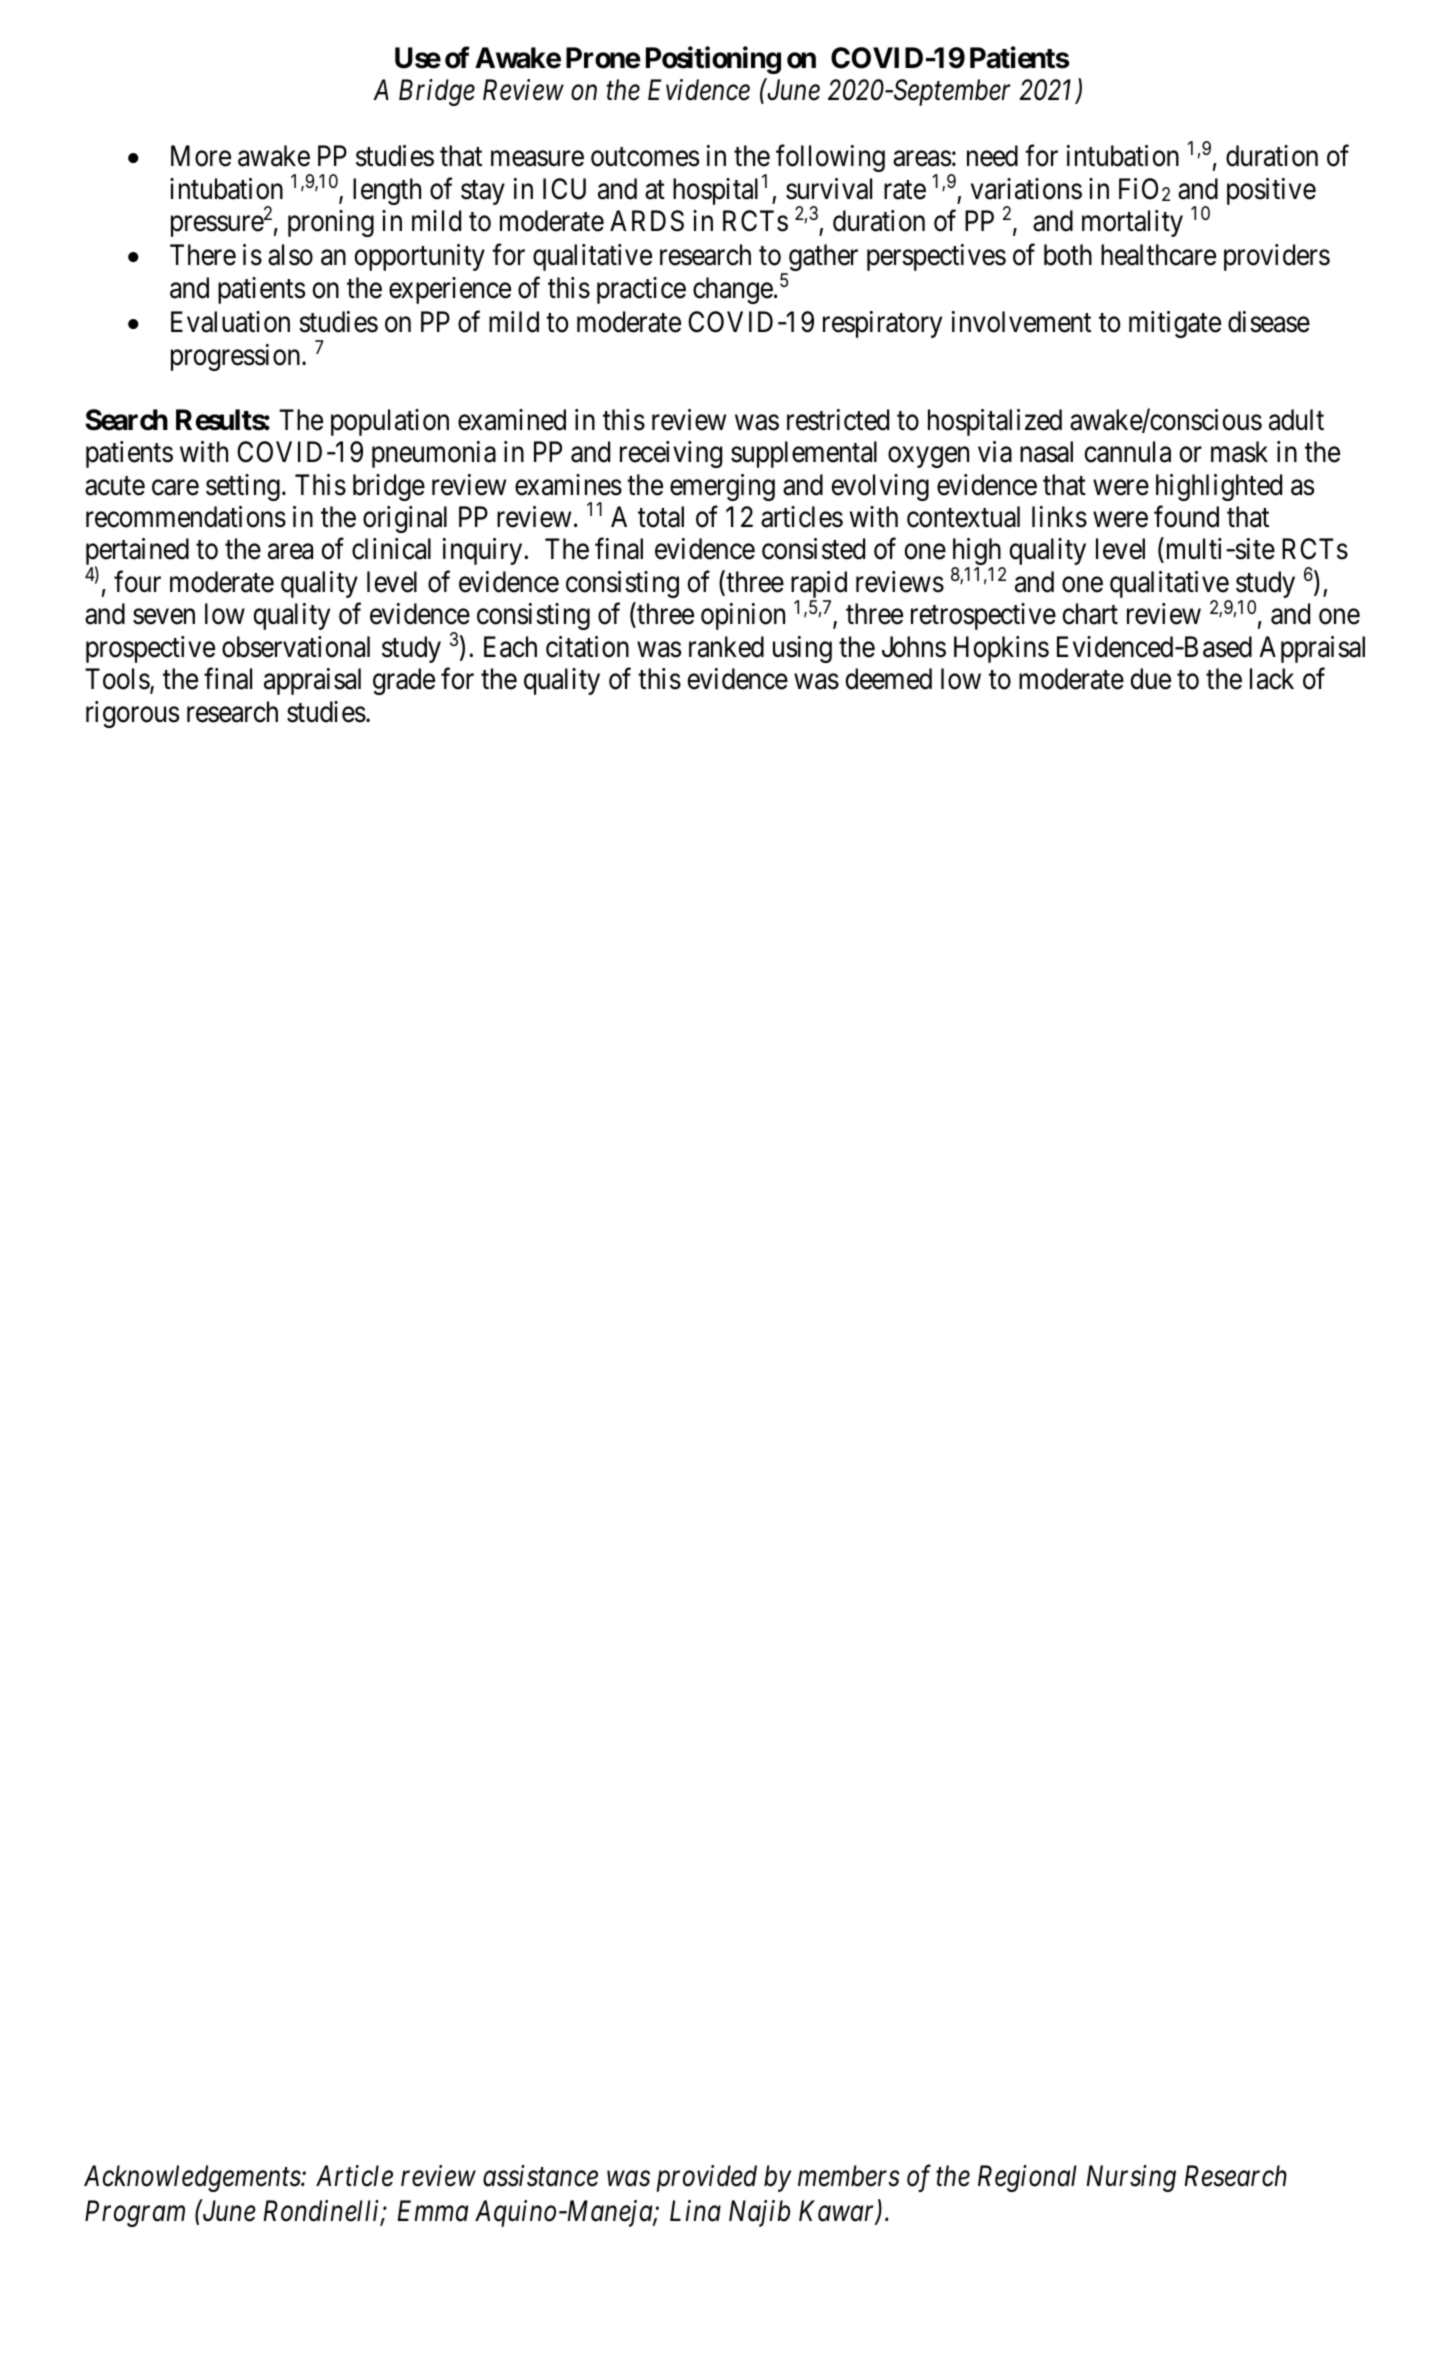 Image resolution: width=1438 pixels, height=2368 pixels. What do you see at coordinates (1132, 223) in the screenshot?
I see `mortality` at bounding box center [1132, 223].
